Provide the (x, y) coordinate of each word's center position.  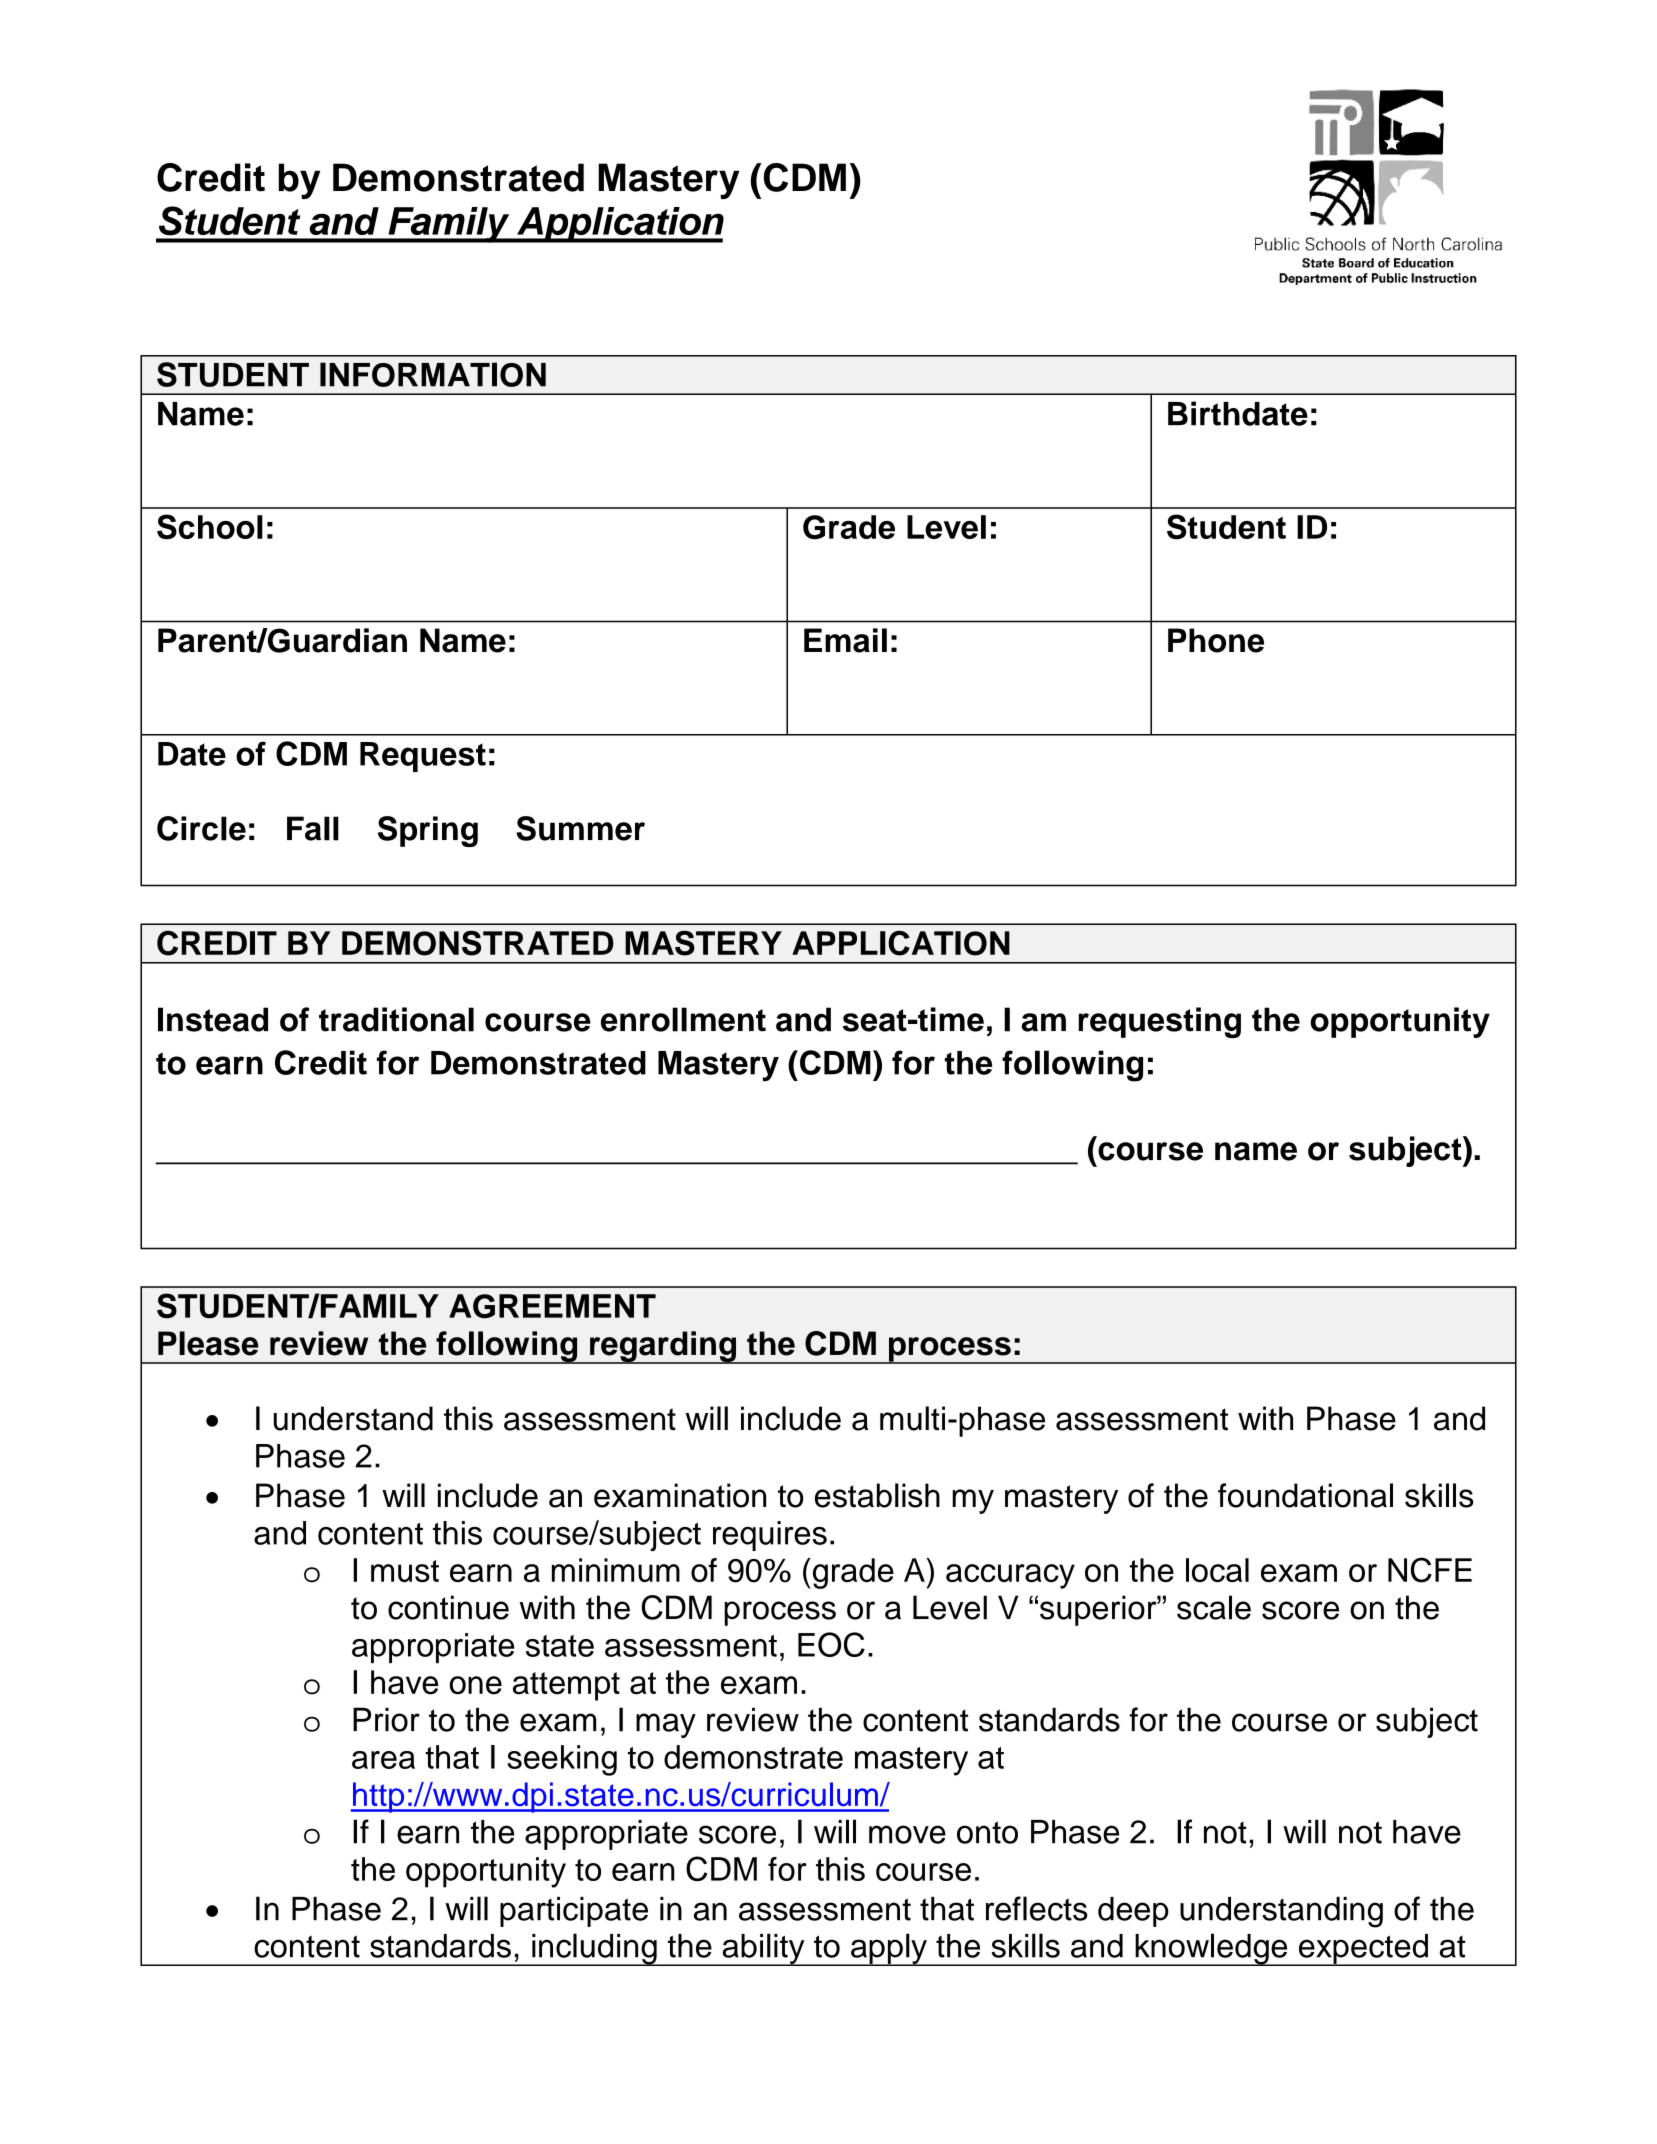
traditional (396, 1019)
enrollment (683, 1019)
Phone (1216, 640)
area (383, 1760)
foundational (1305, 1495)
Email (845, 640)
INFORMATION (433, 374)
